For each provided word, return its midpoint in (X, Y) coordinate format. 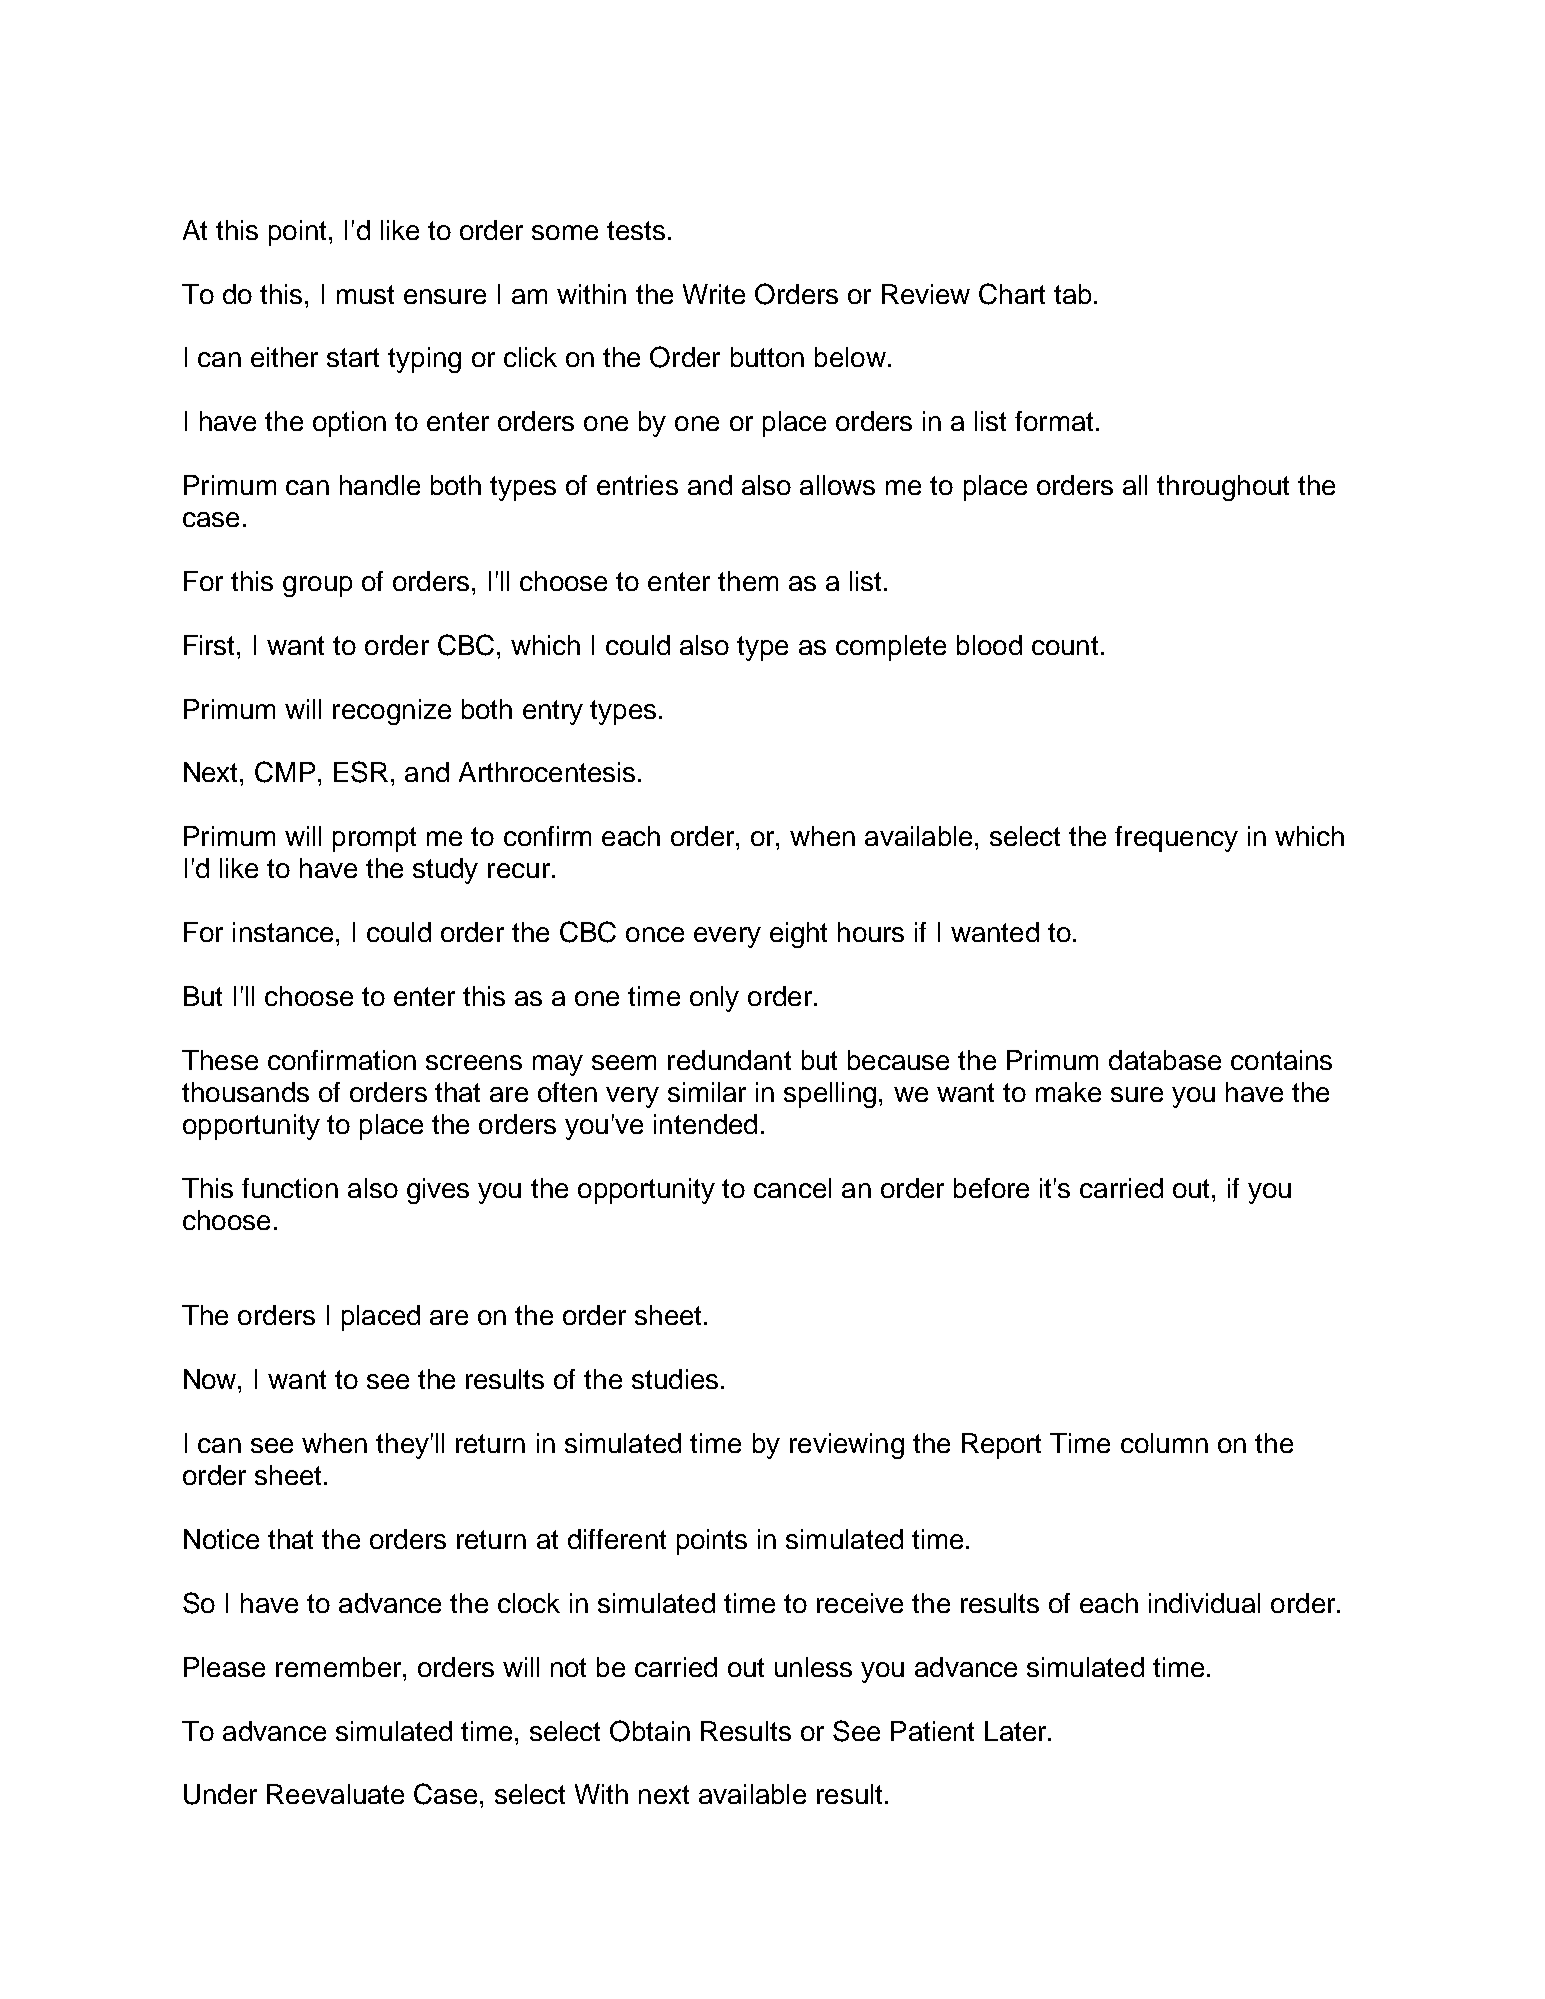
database (1165, 1060)
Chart (1012, 294)
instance (283, 932)
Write (714, 294)
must (365, 294)
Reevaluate (335, 1794)
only (714, 999)
